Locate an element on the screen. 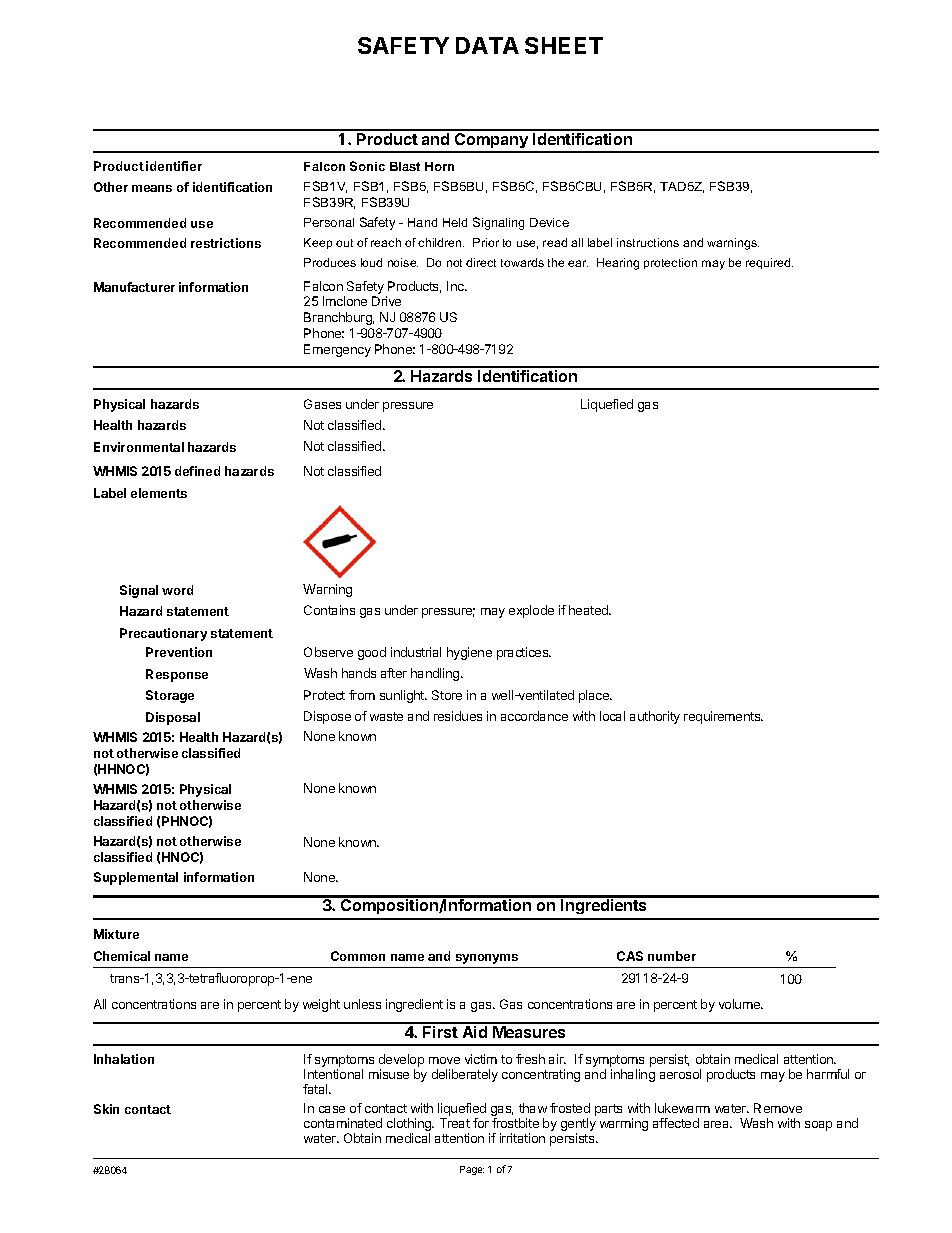  affected is located at coordinates (676, 1123).
